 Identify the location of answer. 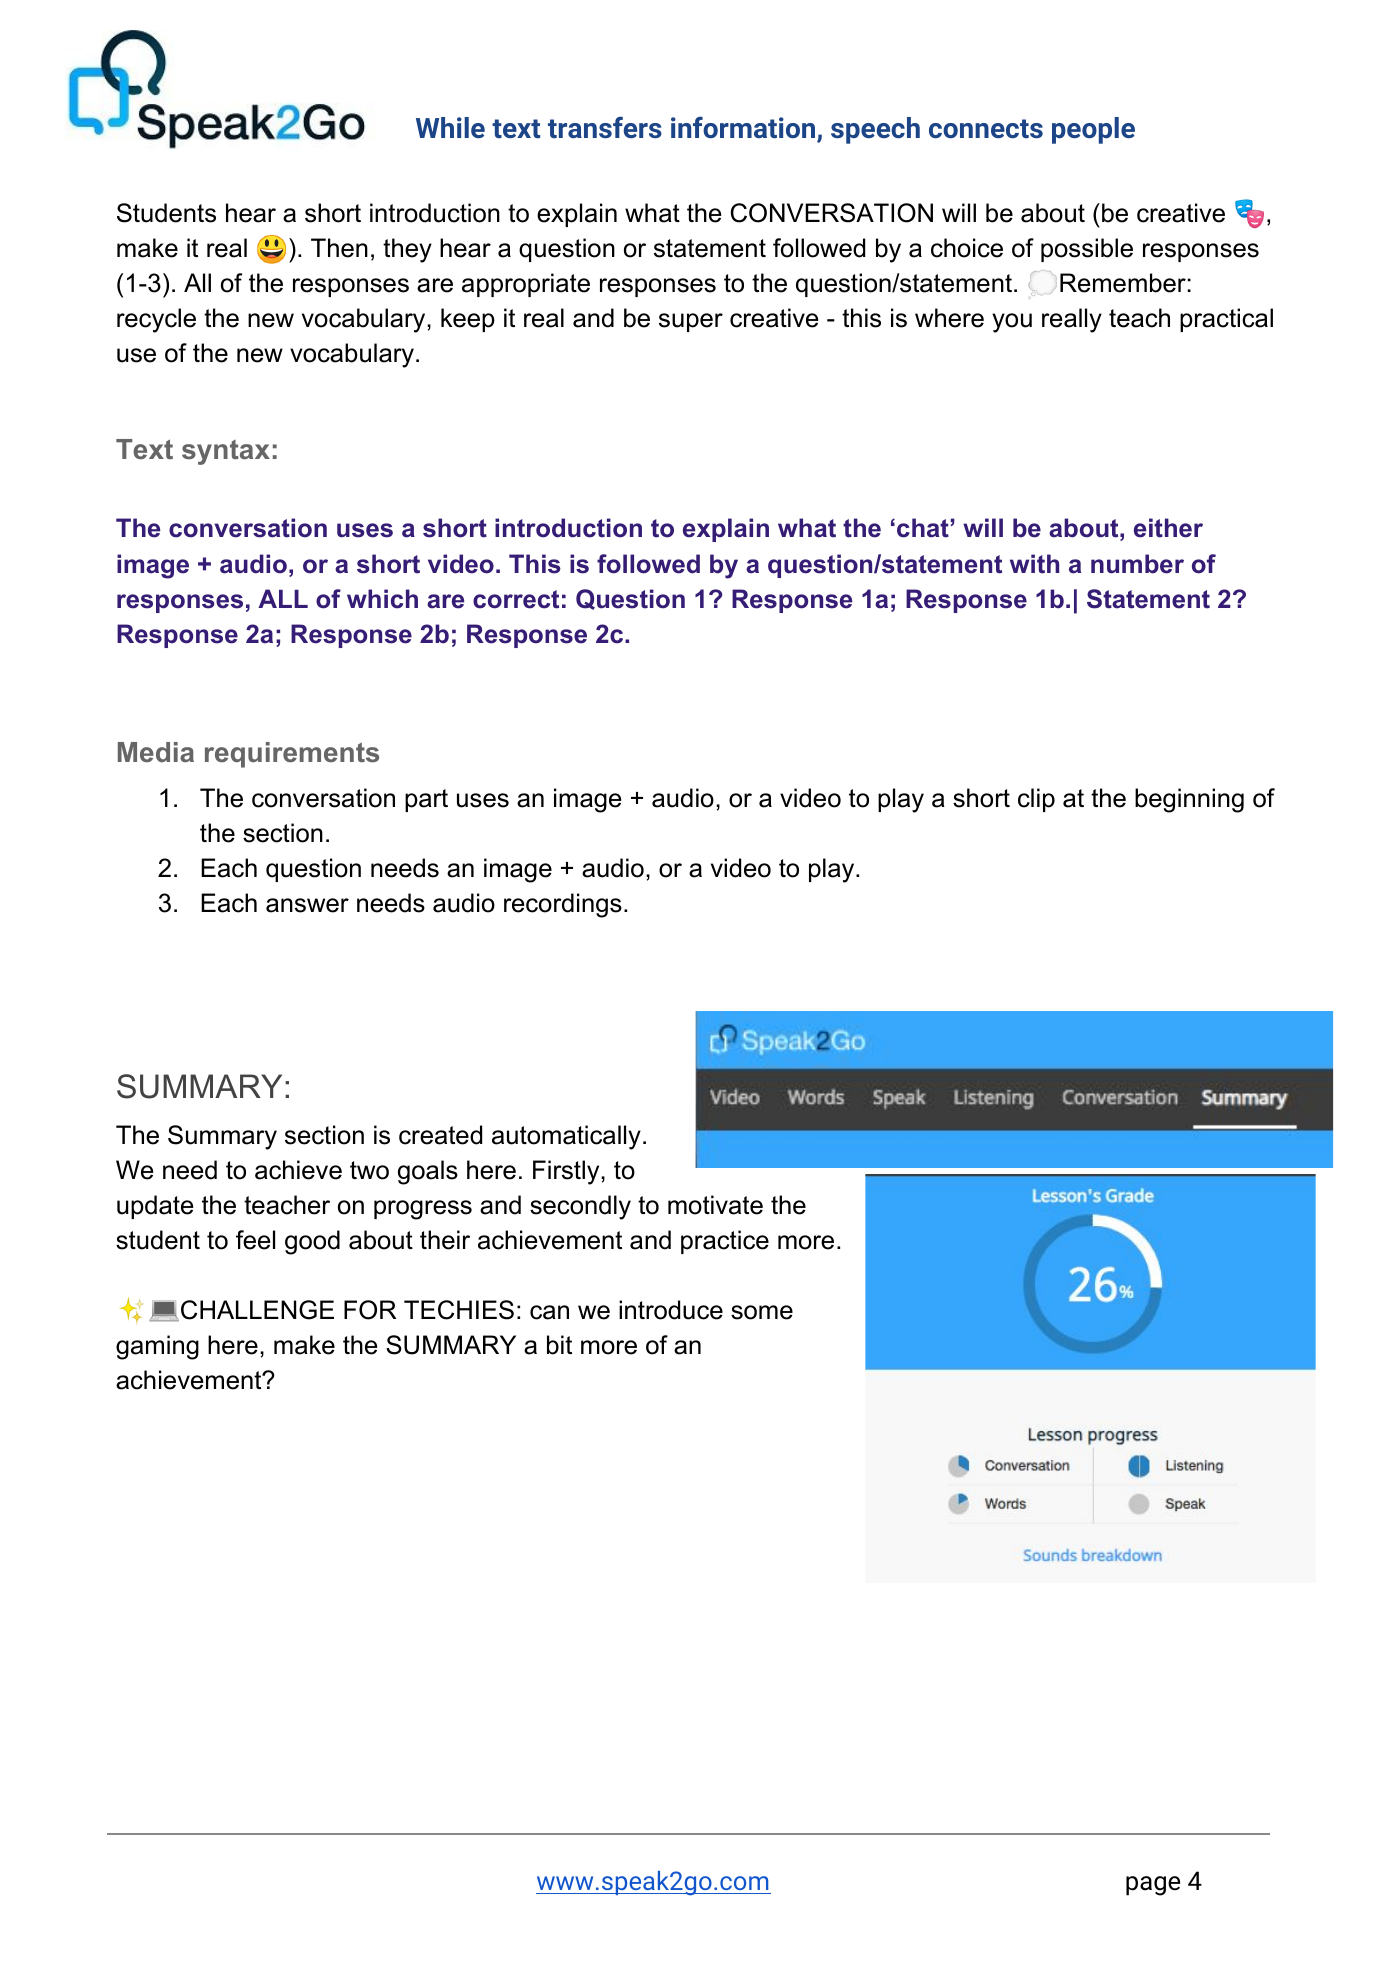
(307, 905).
